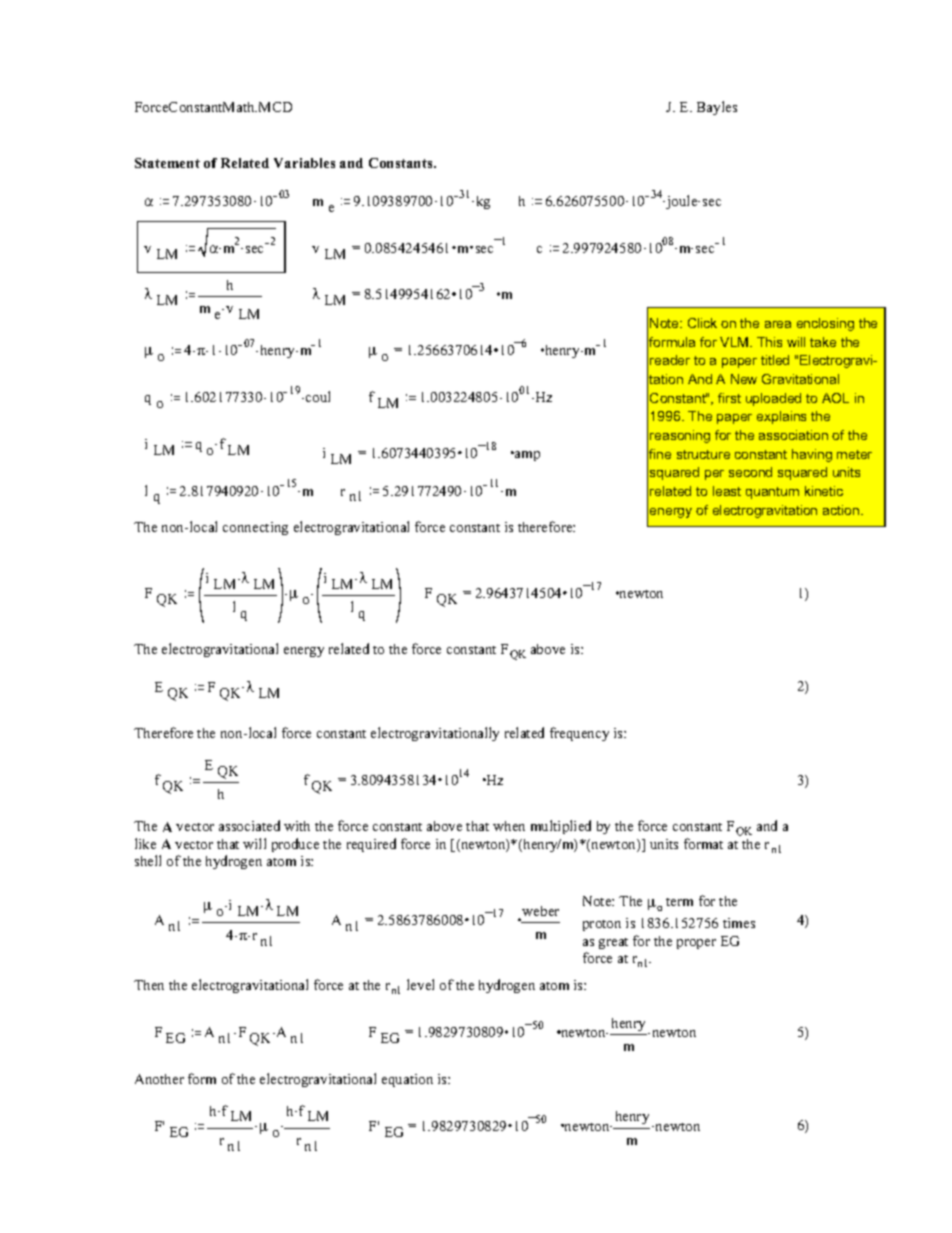  Describe the element at coordinates (167, 163) in the document. I see `Statement` at that location.
